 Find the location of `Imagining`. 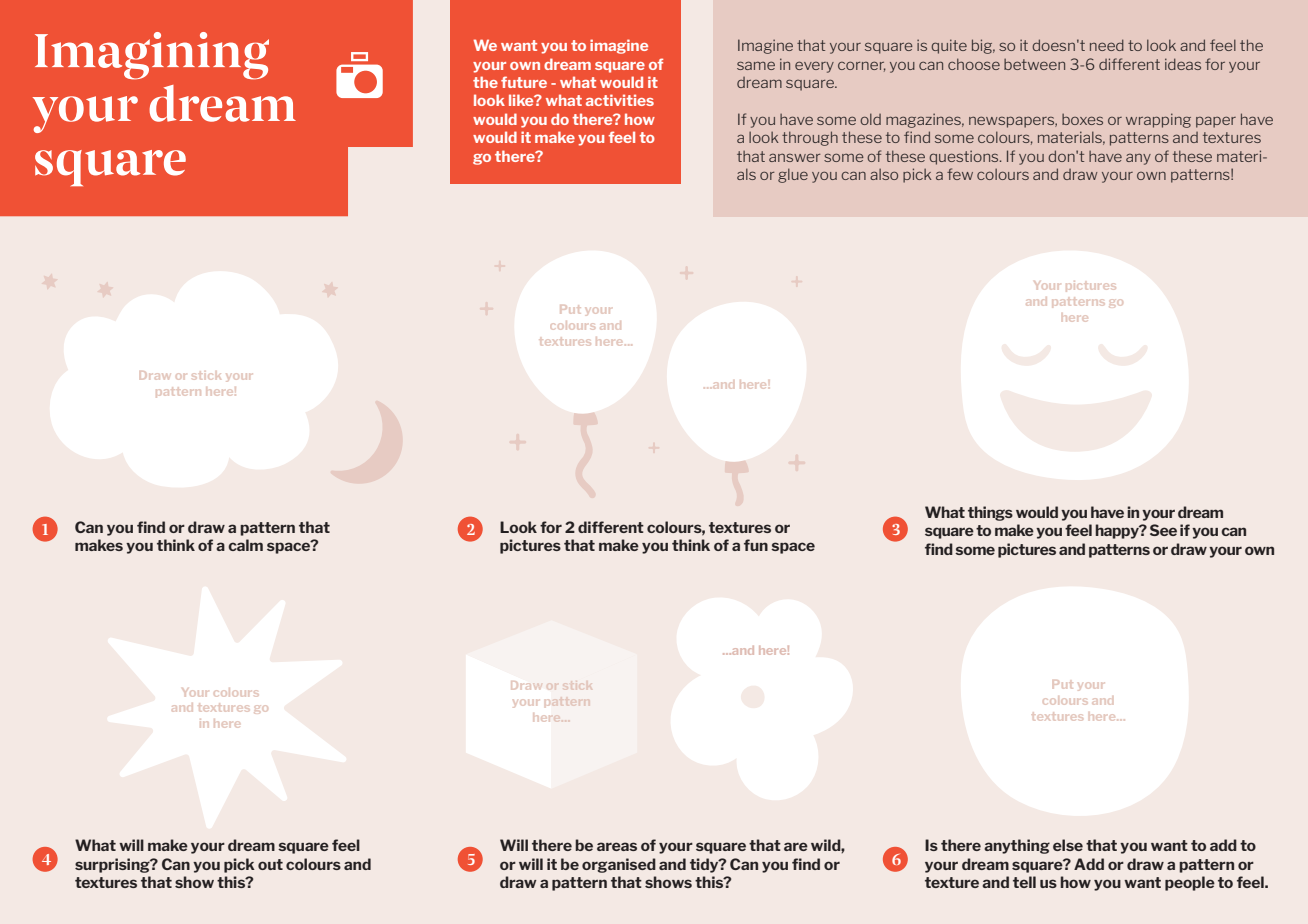

Imagining is located at coordinates (152, 56).
